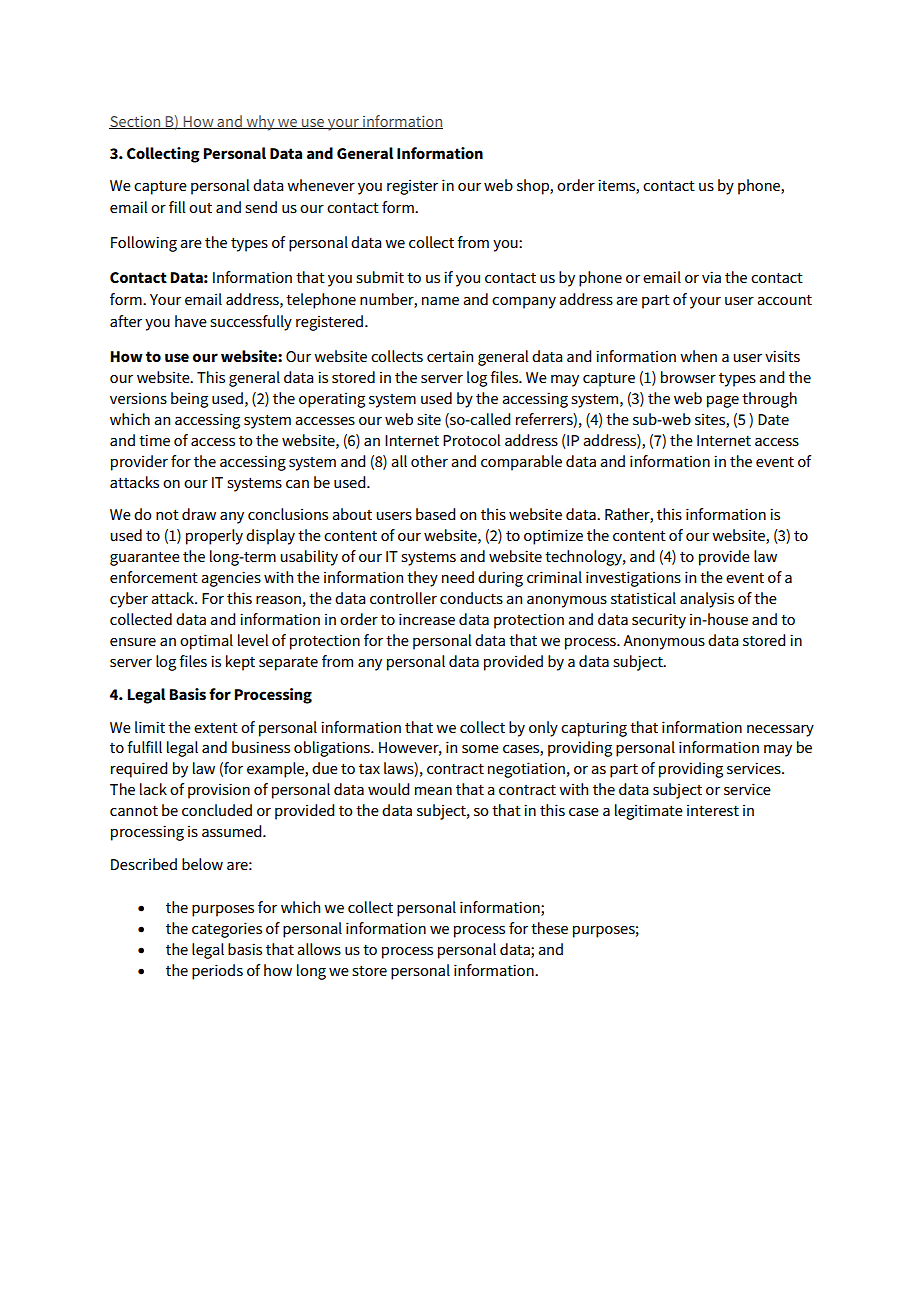  What do you see at coordinates (380, 277) in the screenshot?
I see `submit` at bounding box center [380, 277].
